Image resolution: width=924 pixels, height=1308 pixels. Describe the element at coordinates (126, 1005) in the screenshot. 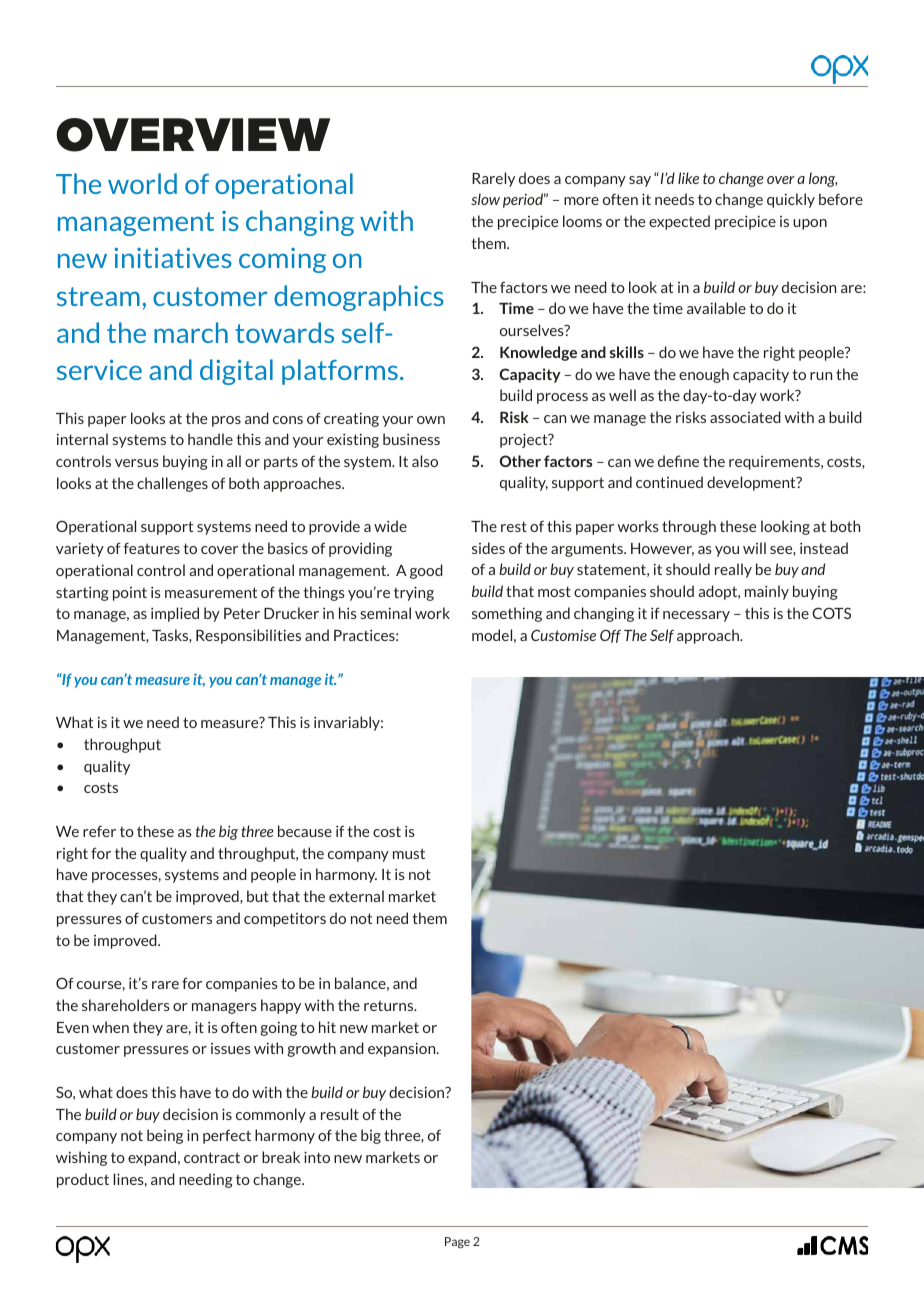

I see `shareholders` at that location.
